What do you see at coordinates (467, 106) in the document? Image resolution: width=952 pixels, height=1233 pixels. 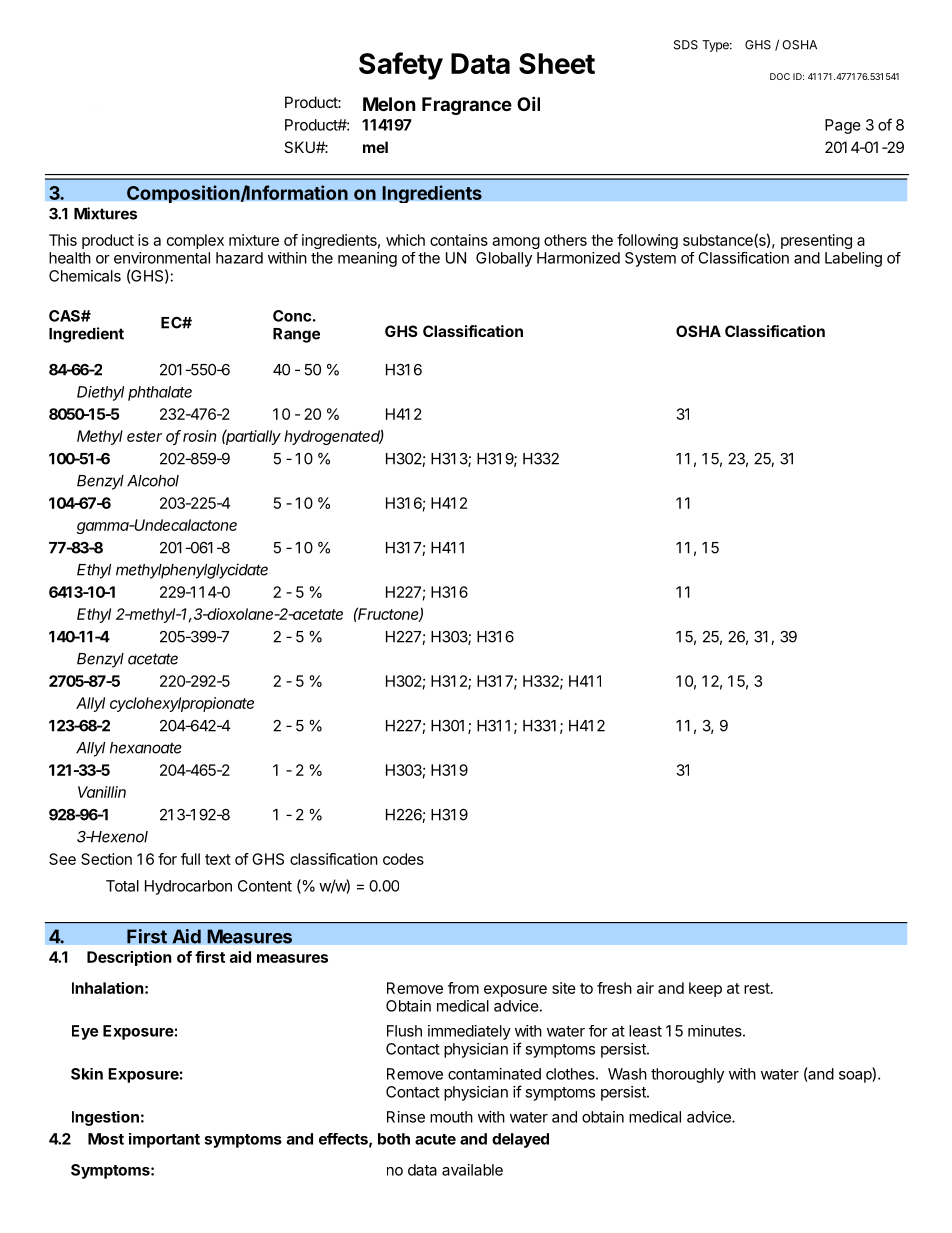 I see `Fragrance` at bounding box center [467, 106].
